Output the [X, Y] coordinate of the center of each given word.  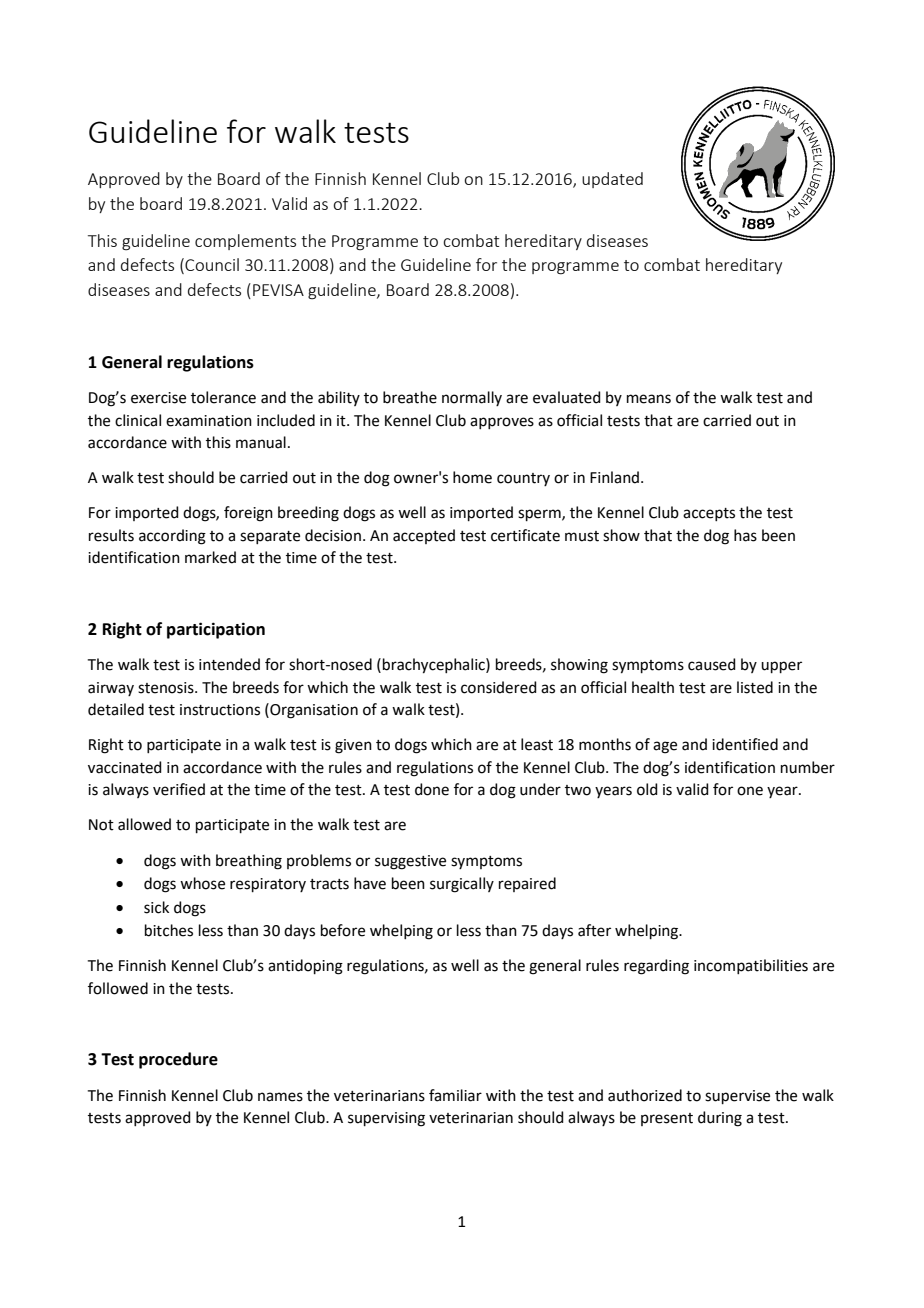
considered [499, 687]
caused [712, 664]
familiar [455, 1095]
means [649, 399]
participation [216, 630]
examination [209, 421]
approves [502, 423]
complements [245, 242]
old [647, 789]
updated [612, 180]
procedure [178, 1060]
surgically [462, 885]
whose [202, 883]
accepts [709, 514]
